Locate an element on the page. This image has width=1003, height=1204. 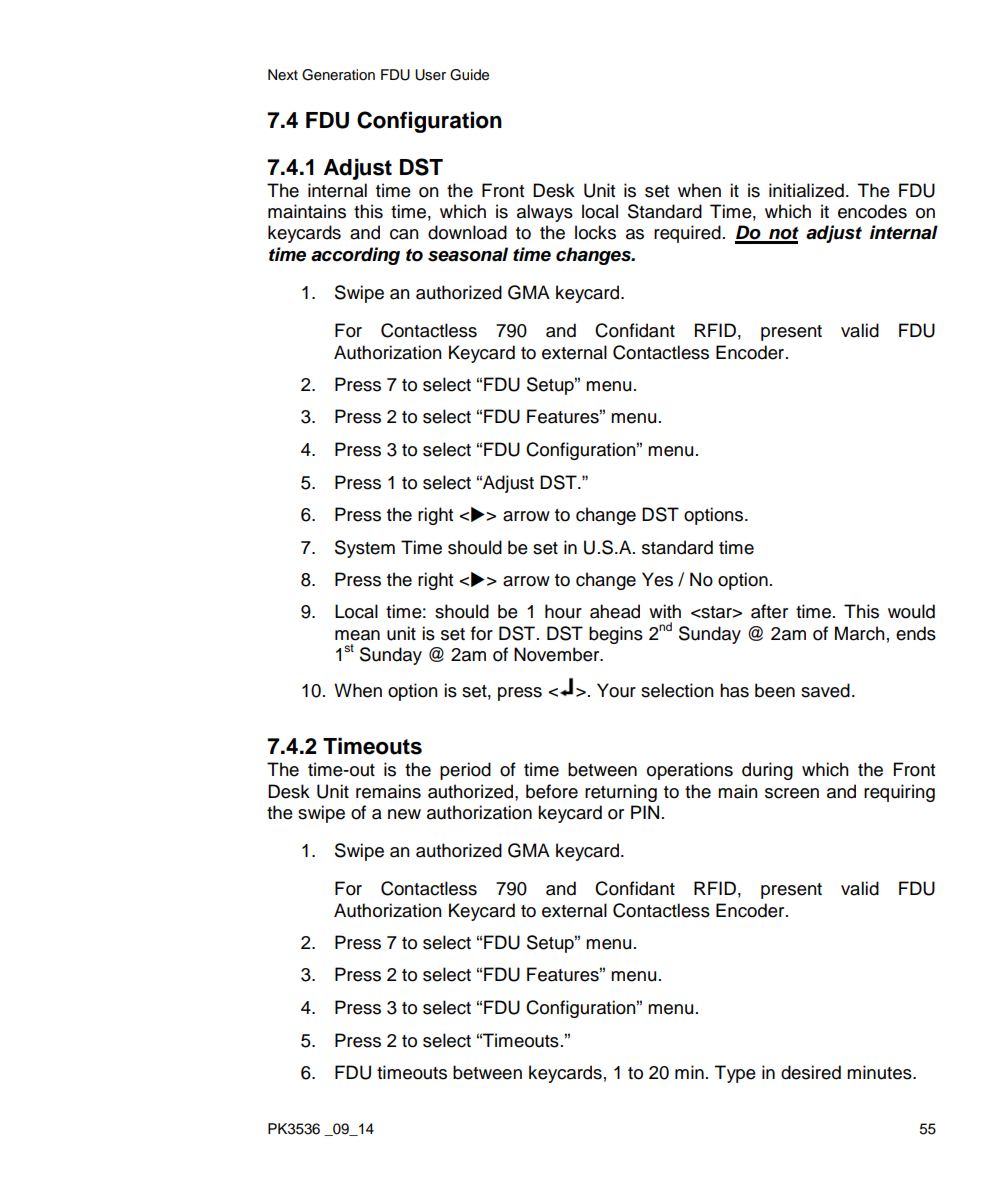
ahead is located at coordinates (615, 611).
